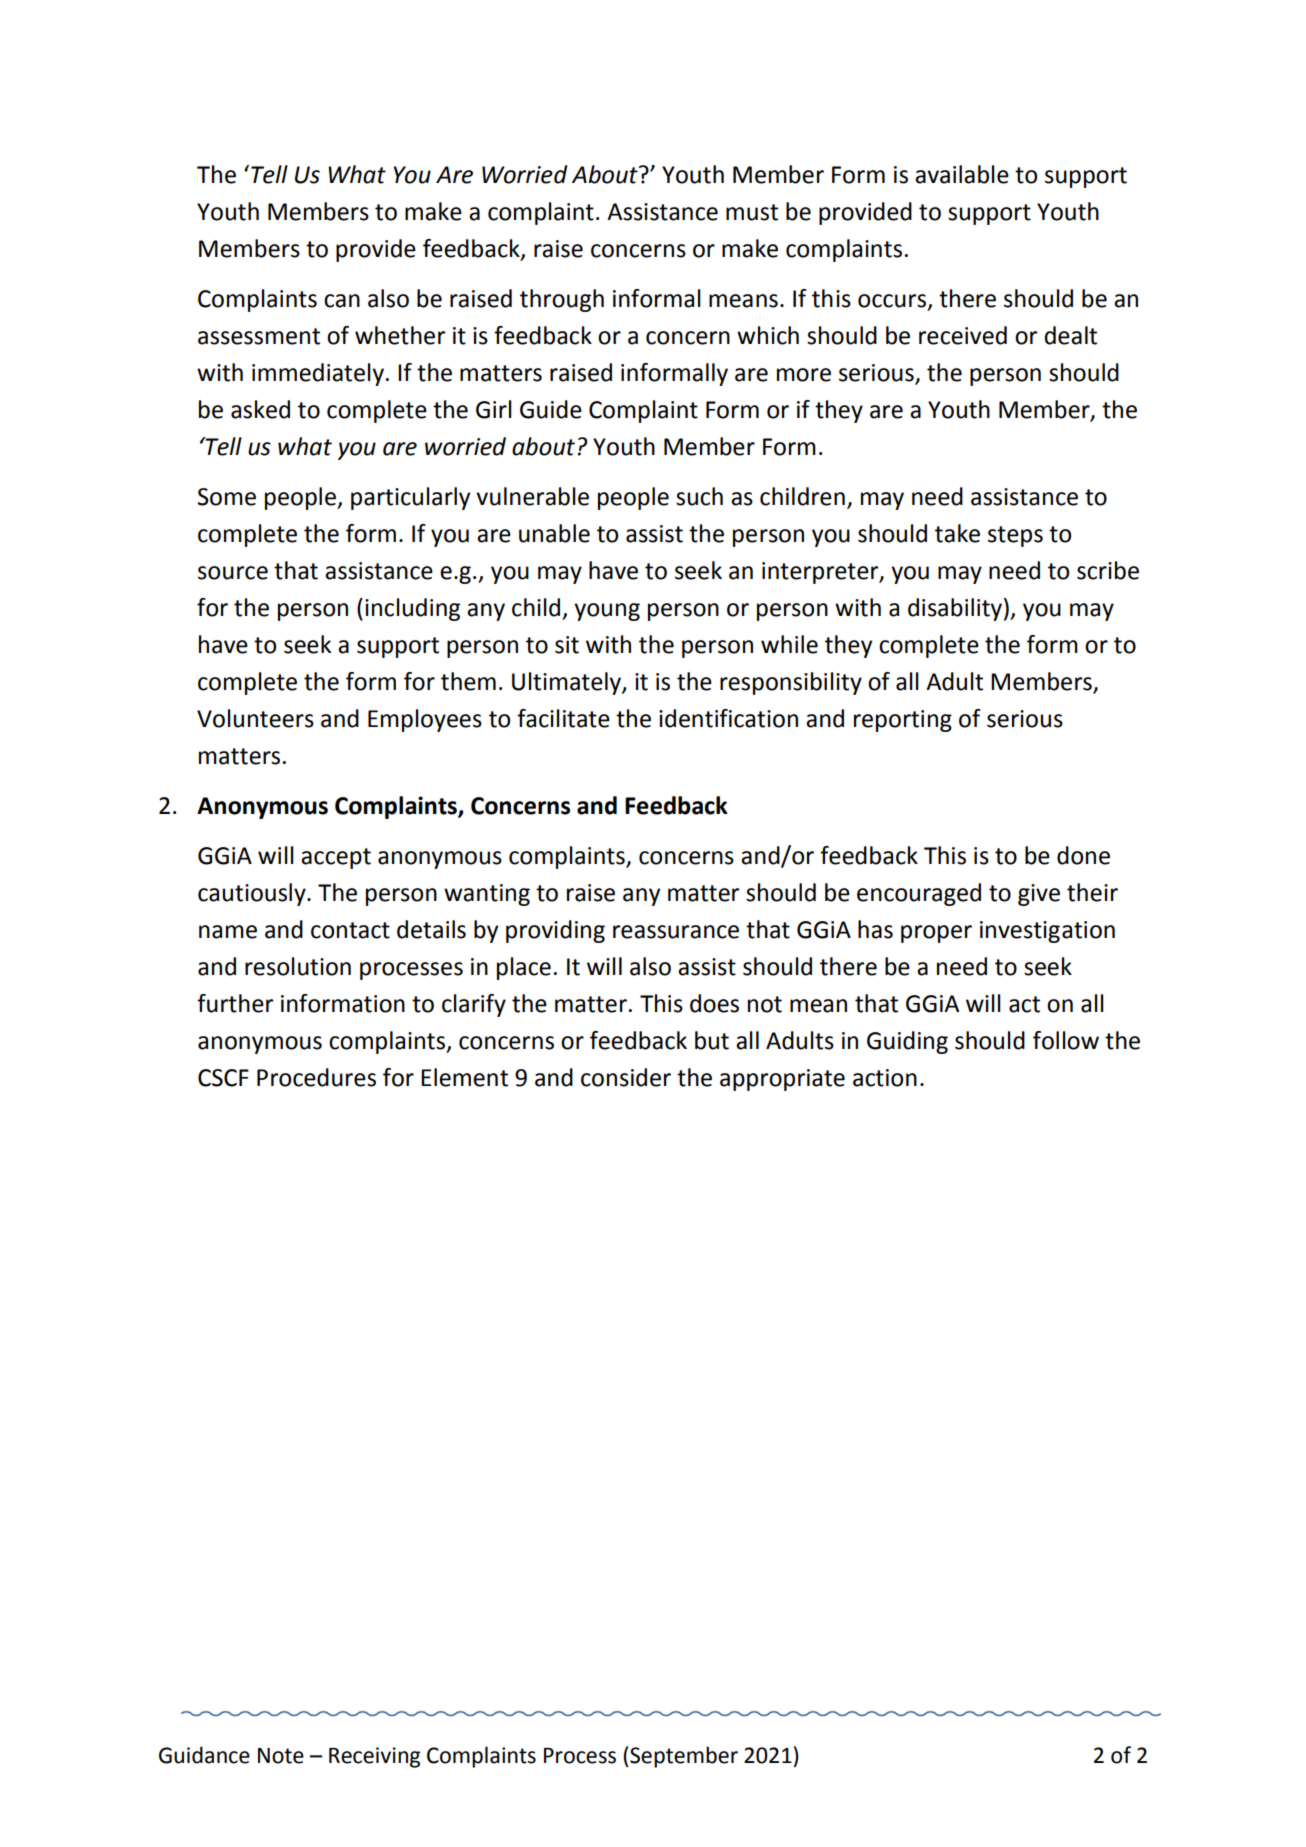  Describe the element at coordinates (962, 174) in the page. I see `available` at that location.
